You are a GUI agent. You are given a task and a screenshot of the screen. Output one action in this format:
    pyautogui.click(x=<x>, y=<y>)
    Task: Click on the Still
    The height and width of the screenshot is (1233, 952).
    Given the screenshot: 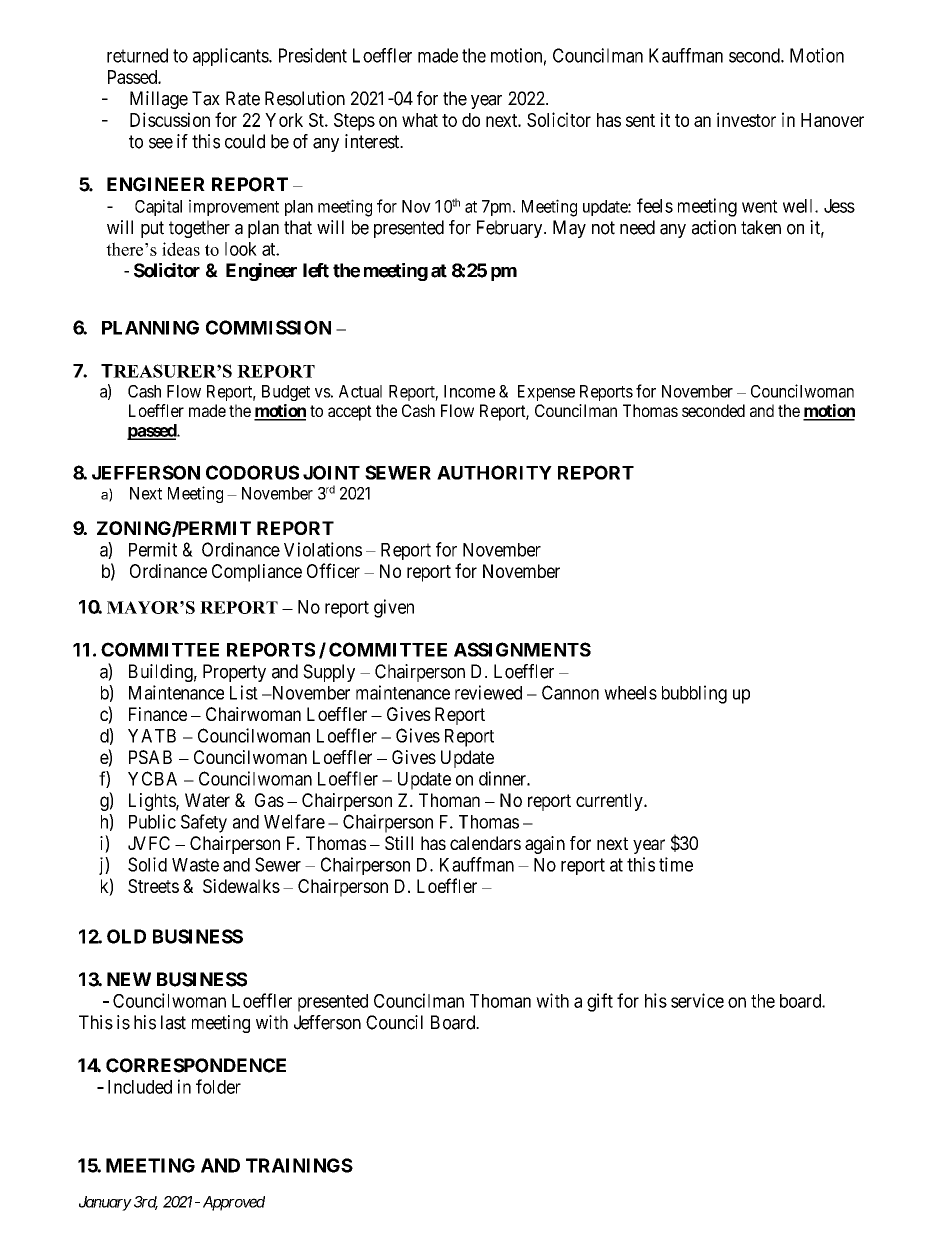 What is the action you would take?
    pyautogui.click(x=399, y=843)
